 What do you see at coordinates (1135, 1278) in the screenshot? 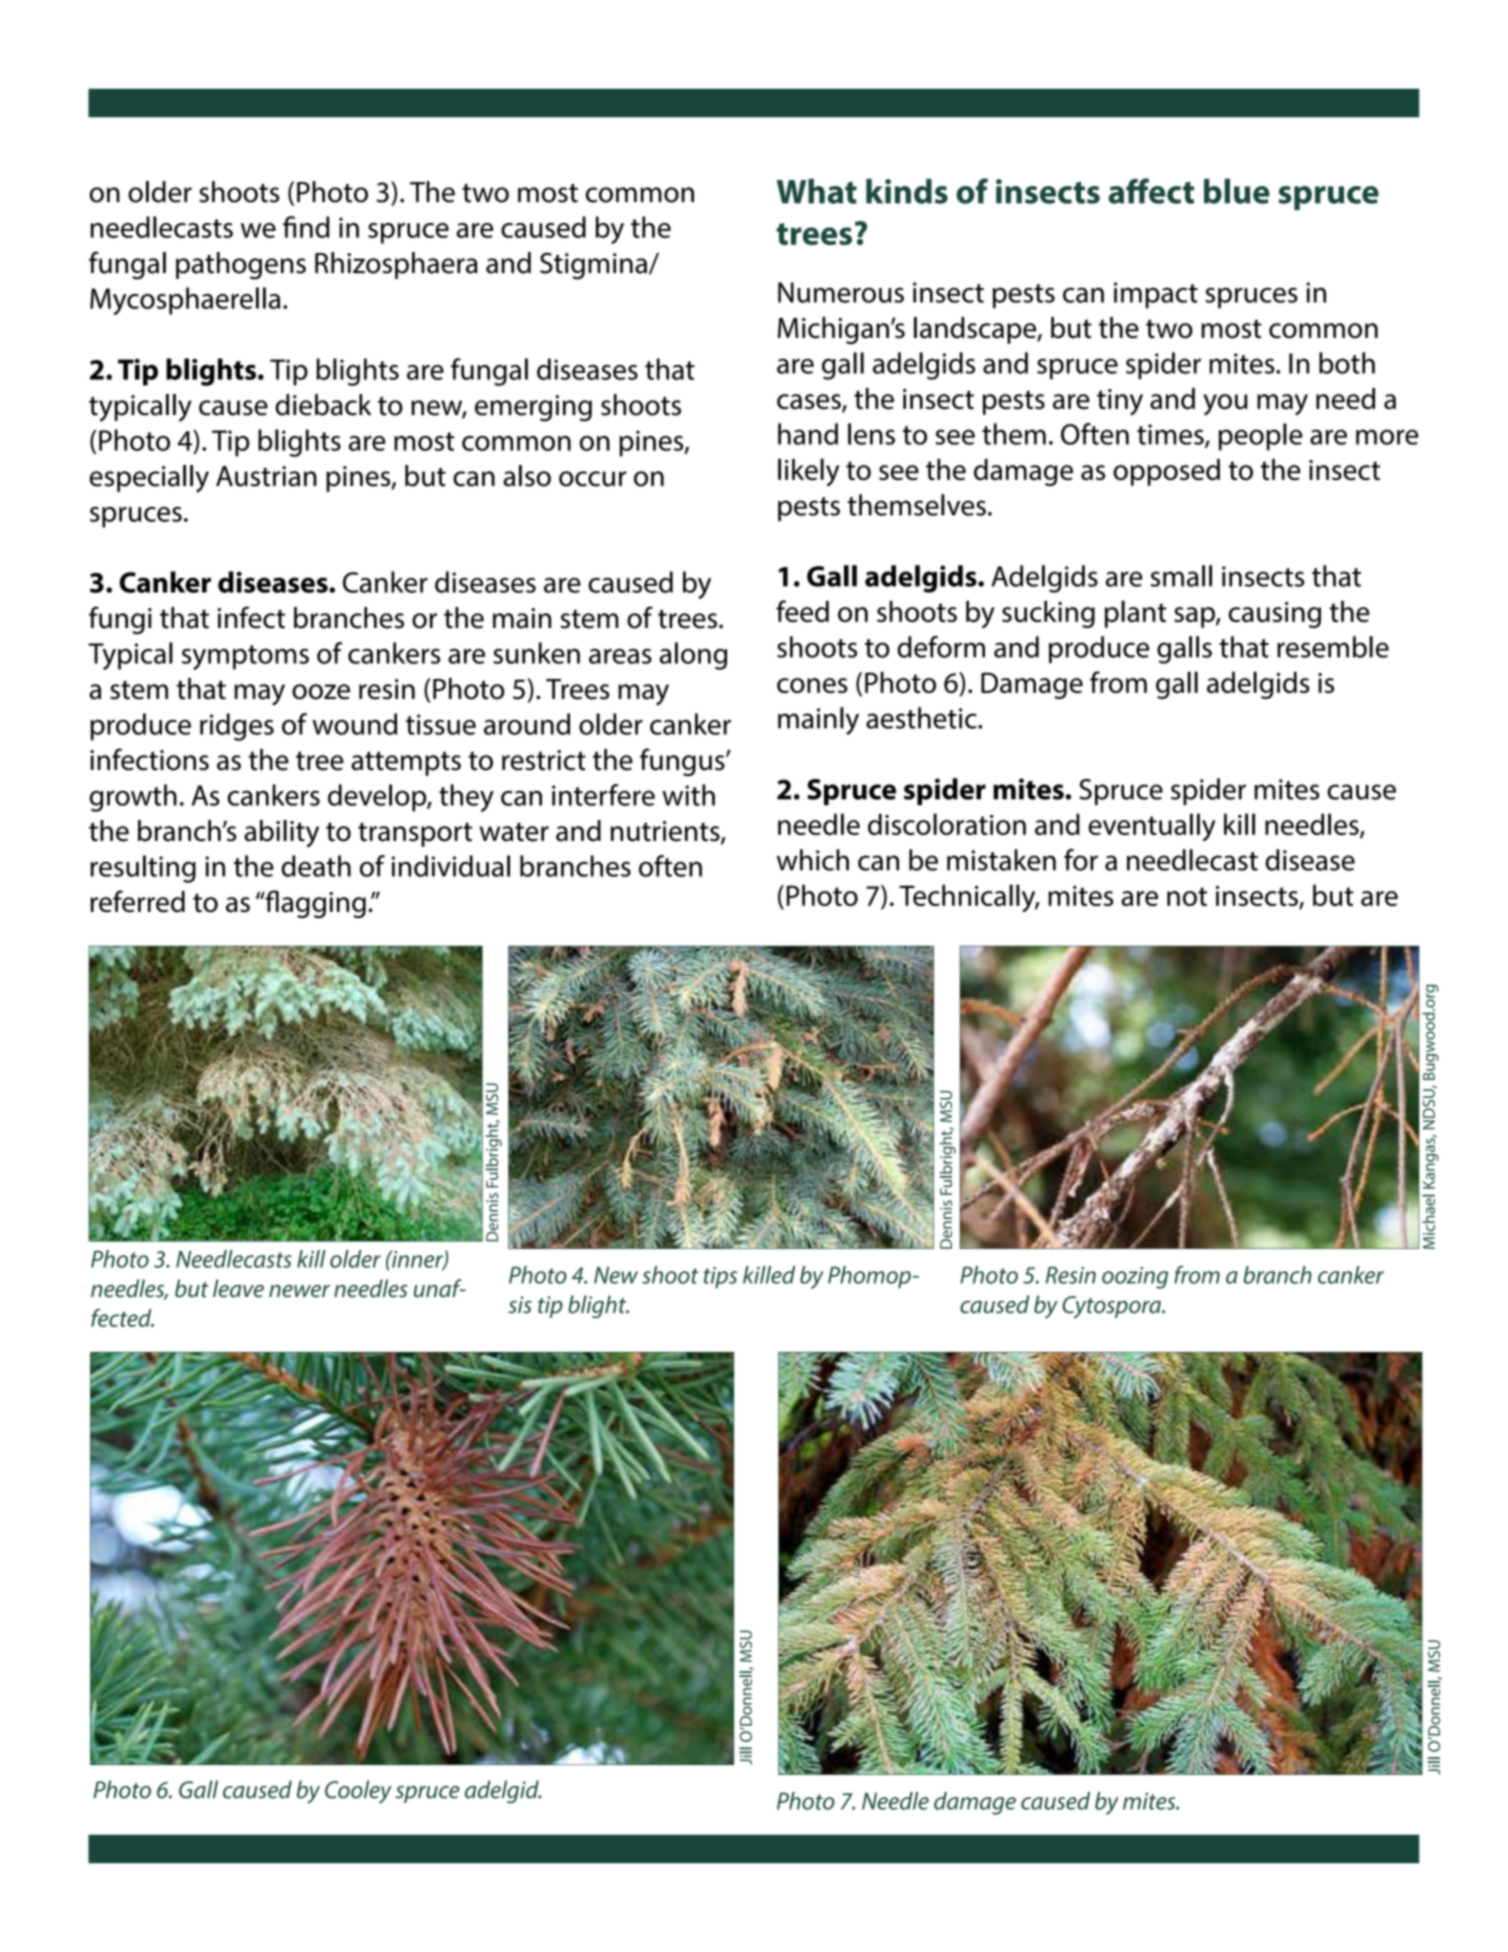
I see `oozing` at bounding box center [1135, 1278].
